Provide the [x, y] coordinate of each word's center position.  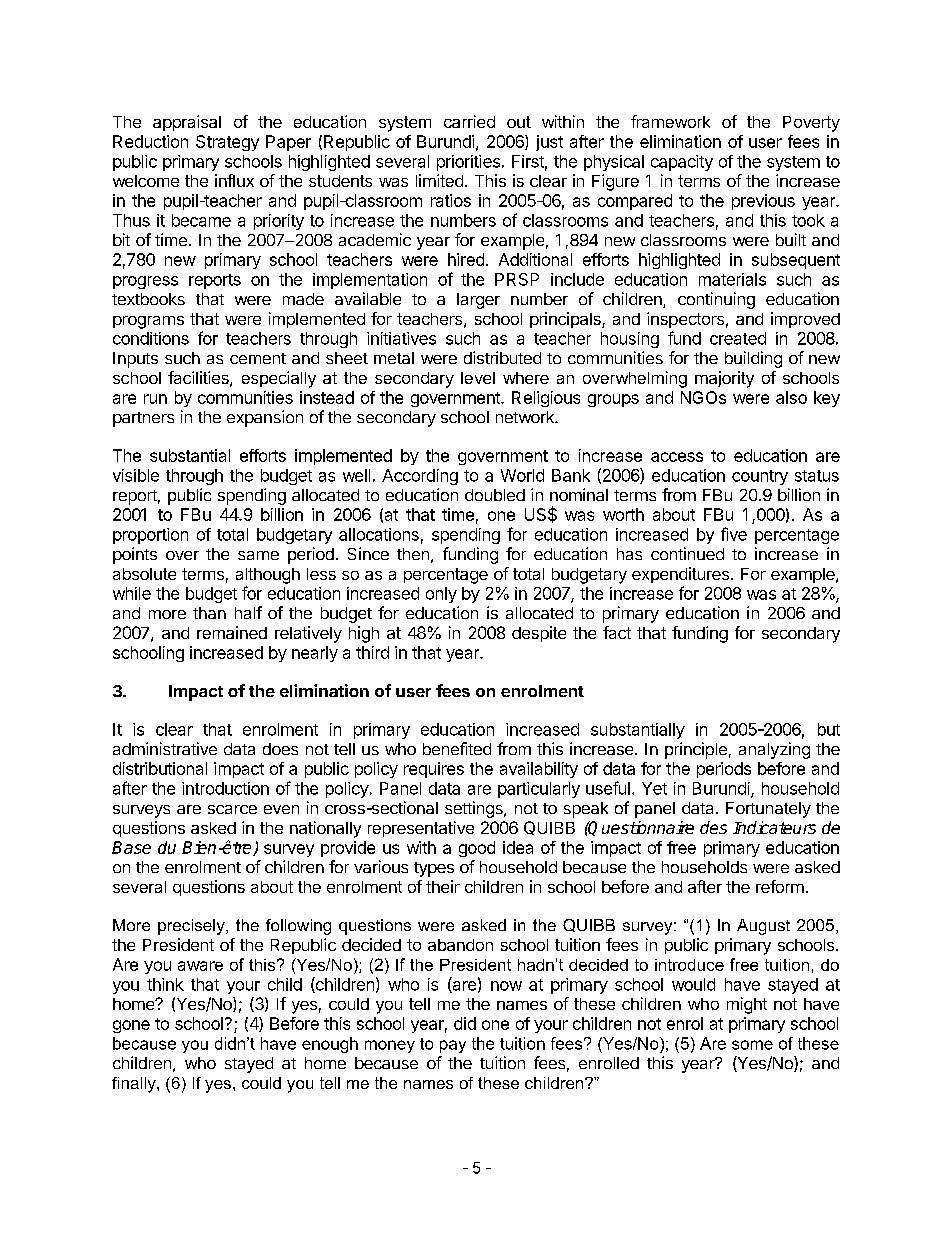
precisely [192, 927]
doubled [495, 495]
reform [780, 886]
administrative [165, 748]
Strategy [227, 143]
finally [135, 1085]
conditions [151, 338]
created [738, 338]
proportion [150, 536]
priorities [468, 163]
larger [478, 301]
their [443, 886]
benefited [457, 748]
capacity [682, 163]
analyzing [774, 750]
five [734, 534]
